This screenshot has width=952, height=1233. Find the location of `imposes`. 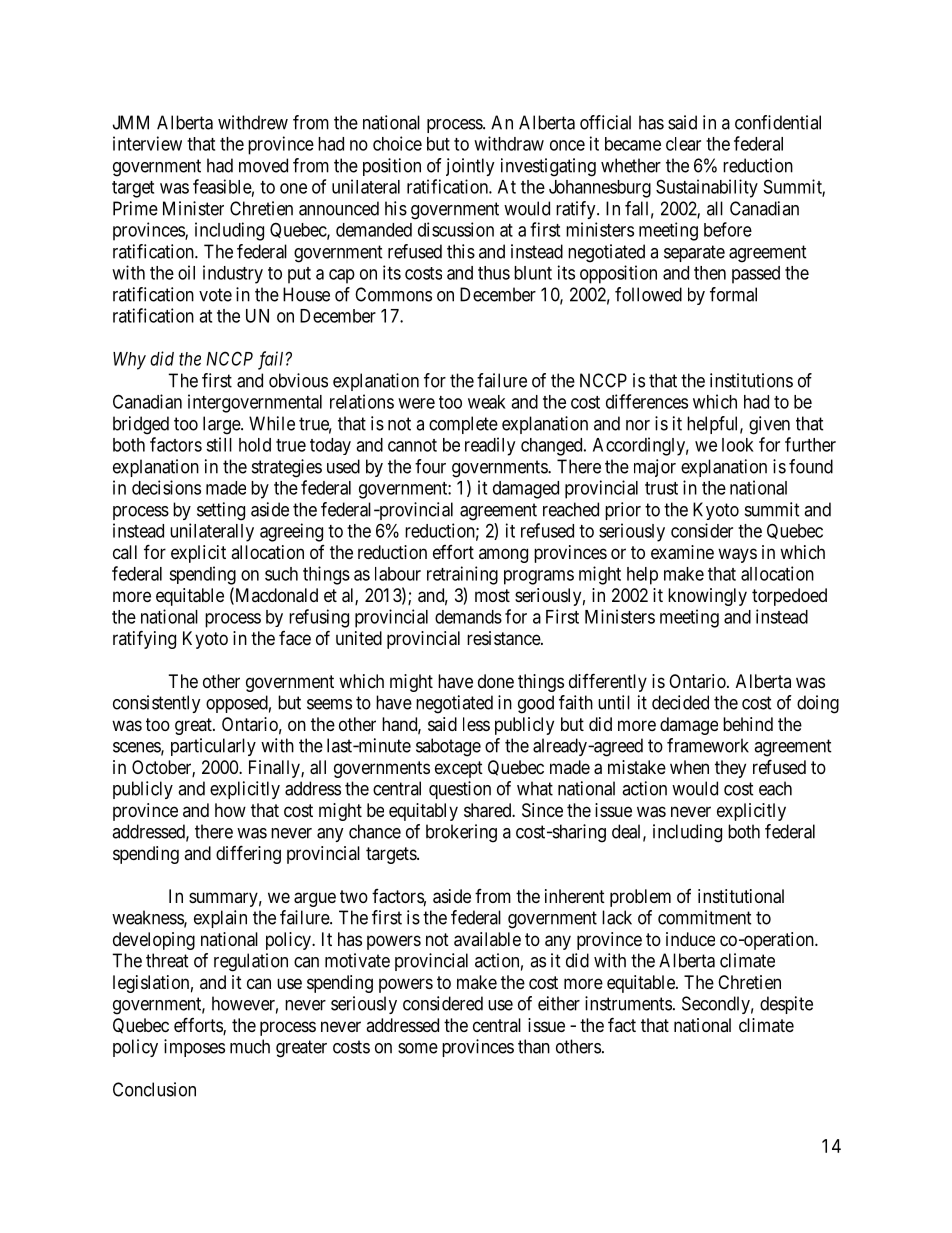

imposes is located at coordinates (194, 1048).
